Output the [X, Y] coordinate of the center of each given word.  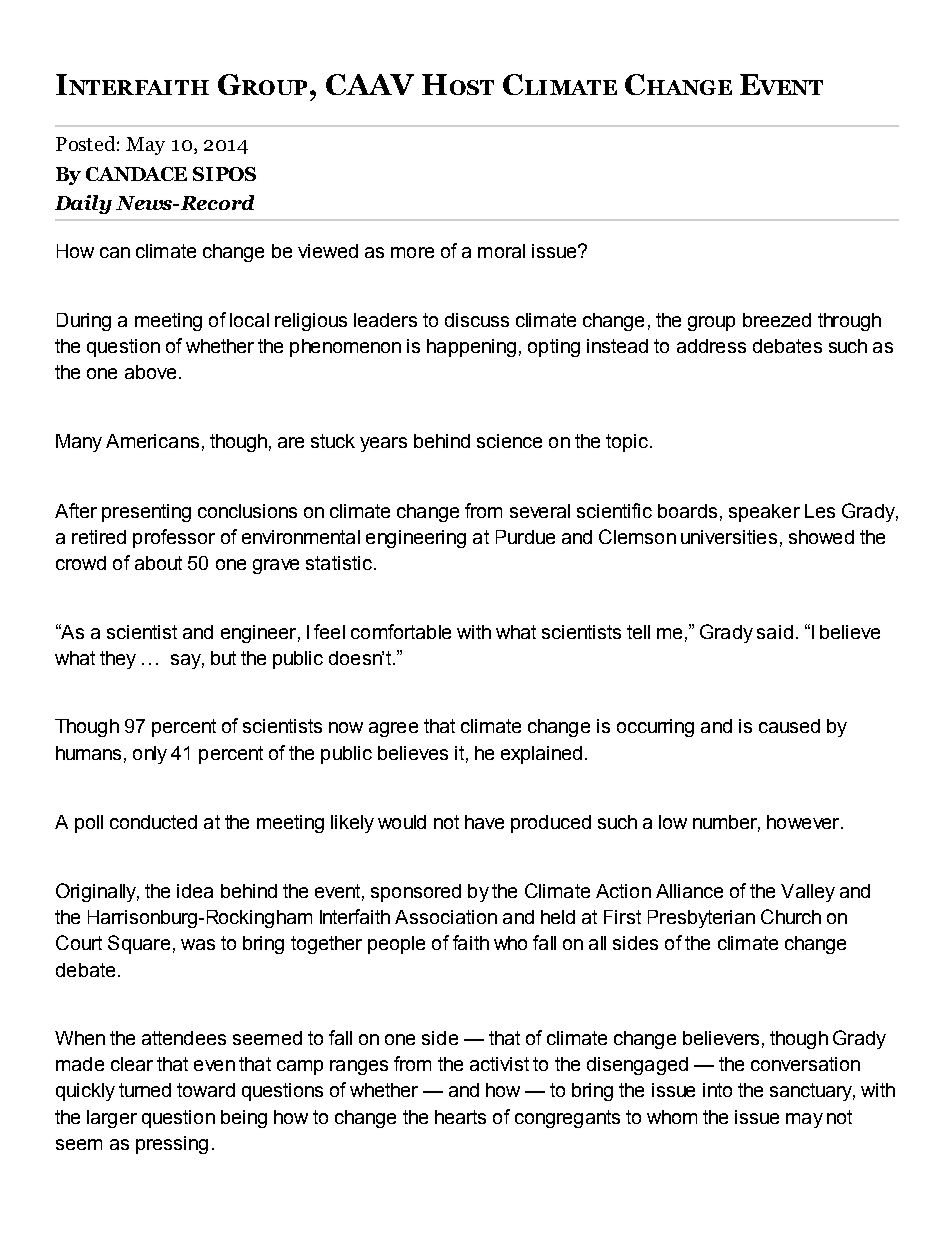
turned [145, 1090]
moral [501, 251]
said [775, 632]
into [717, 1090]
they [118, 660]
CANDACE [136, 174]
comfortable [401, 631]
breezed [777, 320]
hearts [460, 1117]
